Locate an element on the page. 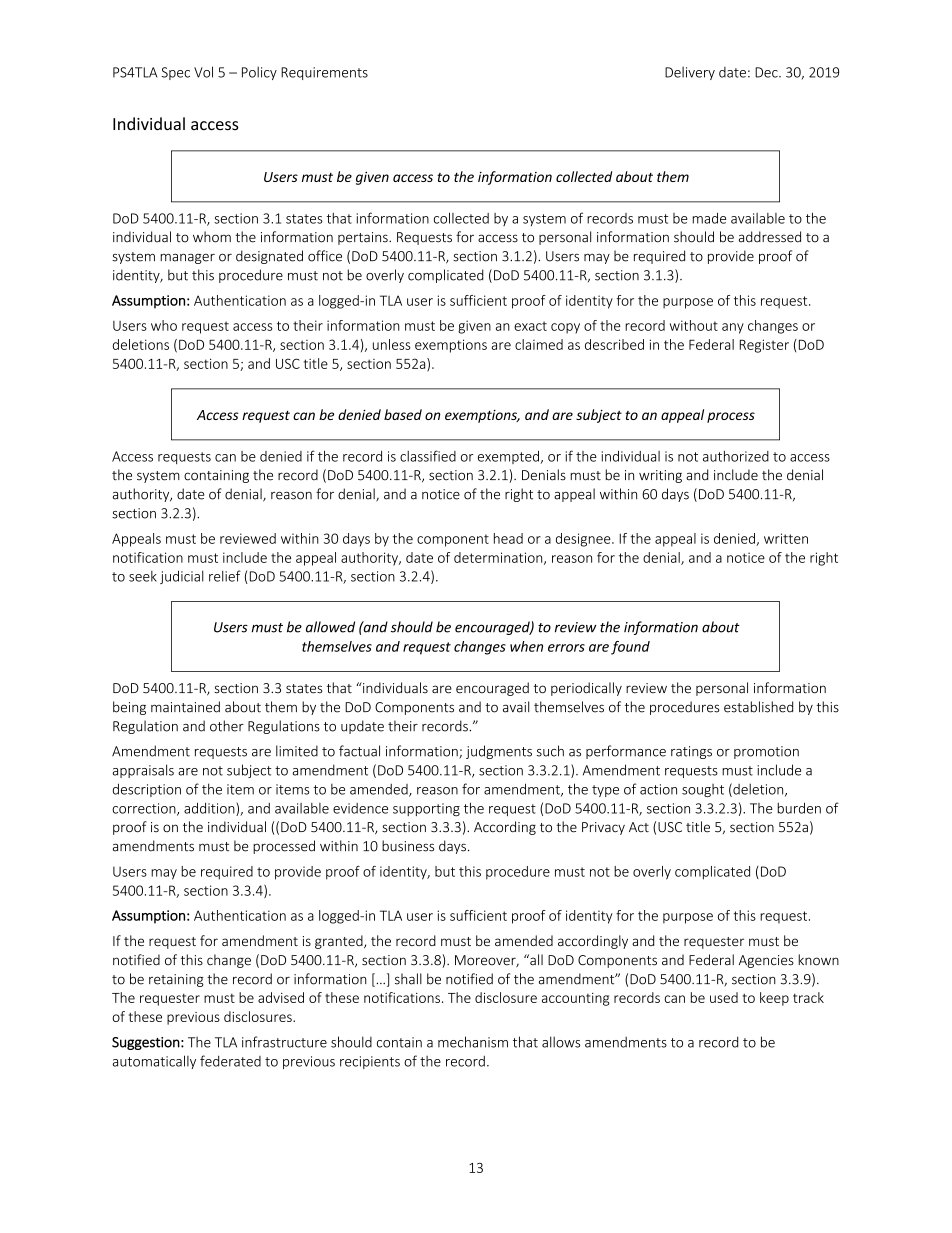 This page has width=952, height=1233. mechanism is located at coordinates (473, 1042).
